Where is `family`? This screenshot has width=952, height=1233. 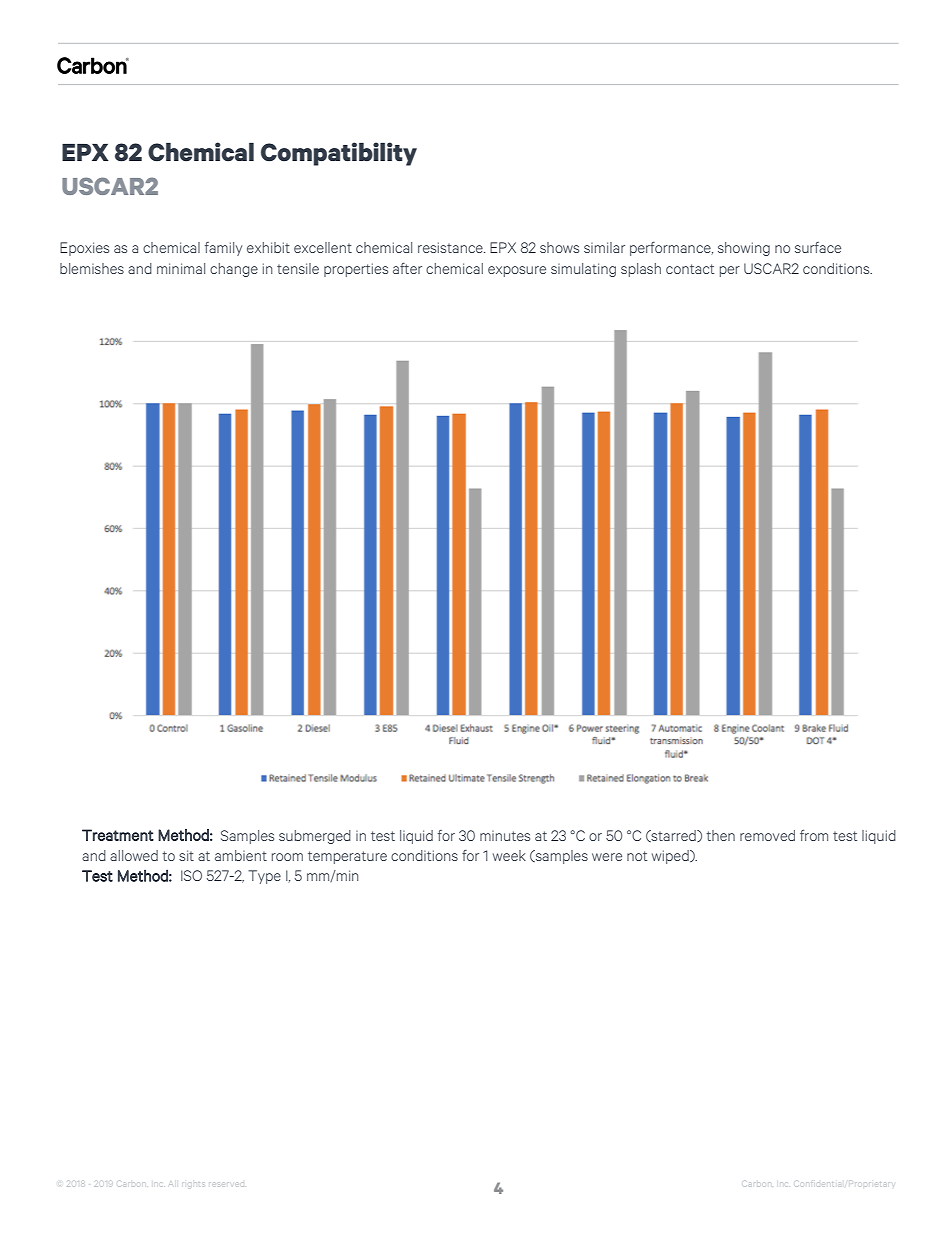
family is located at coordinates (223, 249).
